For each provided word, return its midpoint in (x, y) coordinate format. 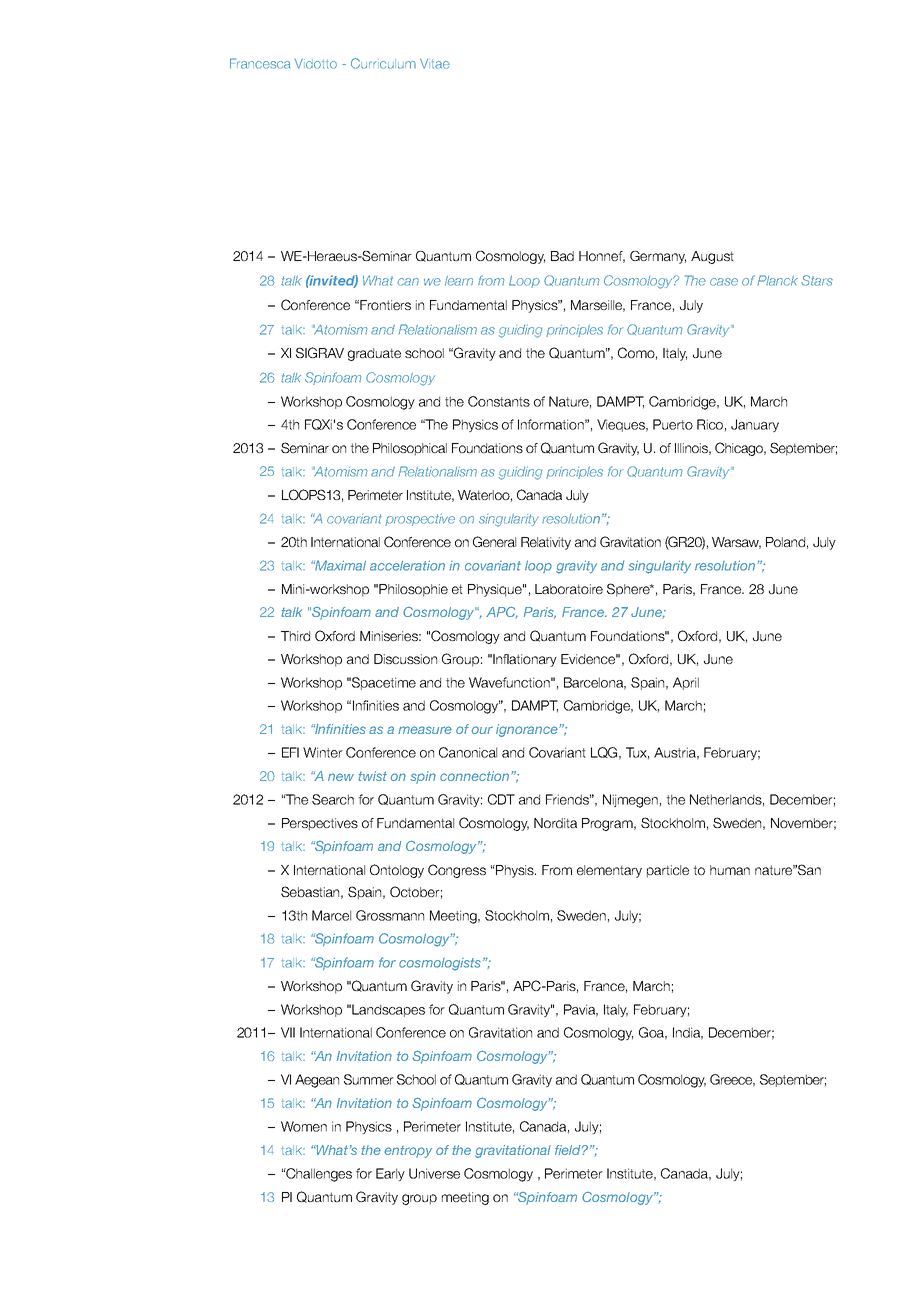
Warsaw (736, 543)
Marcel (331, 915)
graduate (374, 354)
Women (304, 1126)
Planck (778, 280)
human (730, 870)
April (686, 683)
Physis (515, 871)
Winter (323, 752)
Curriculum (383, 63)
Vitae (435, 63)
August (712, 257)
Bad (562, 256)
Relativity (546, 543)
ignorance (528, 730)
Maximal (339, 565)
